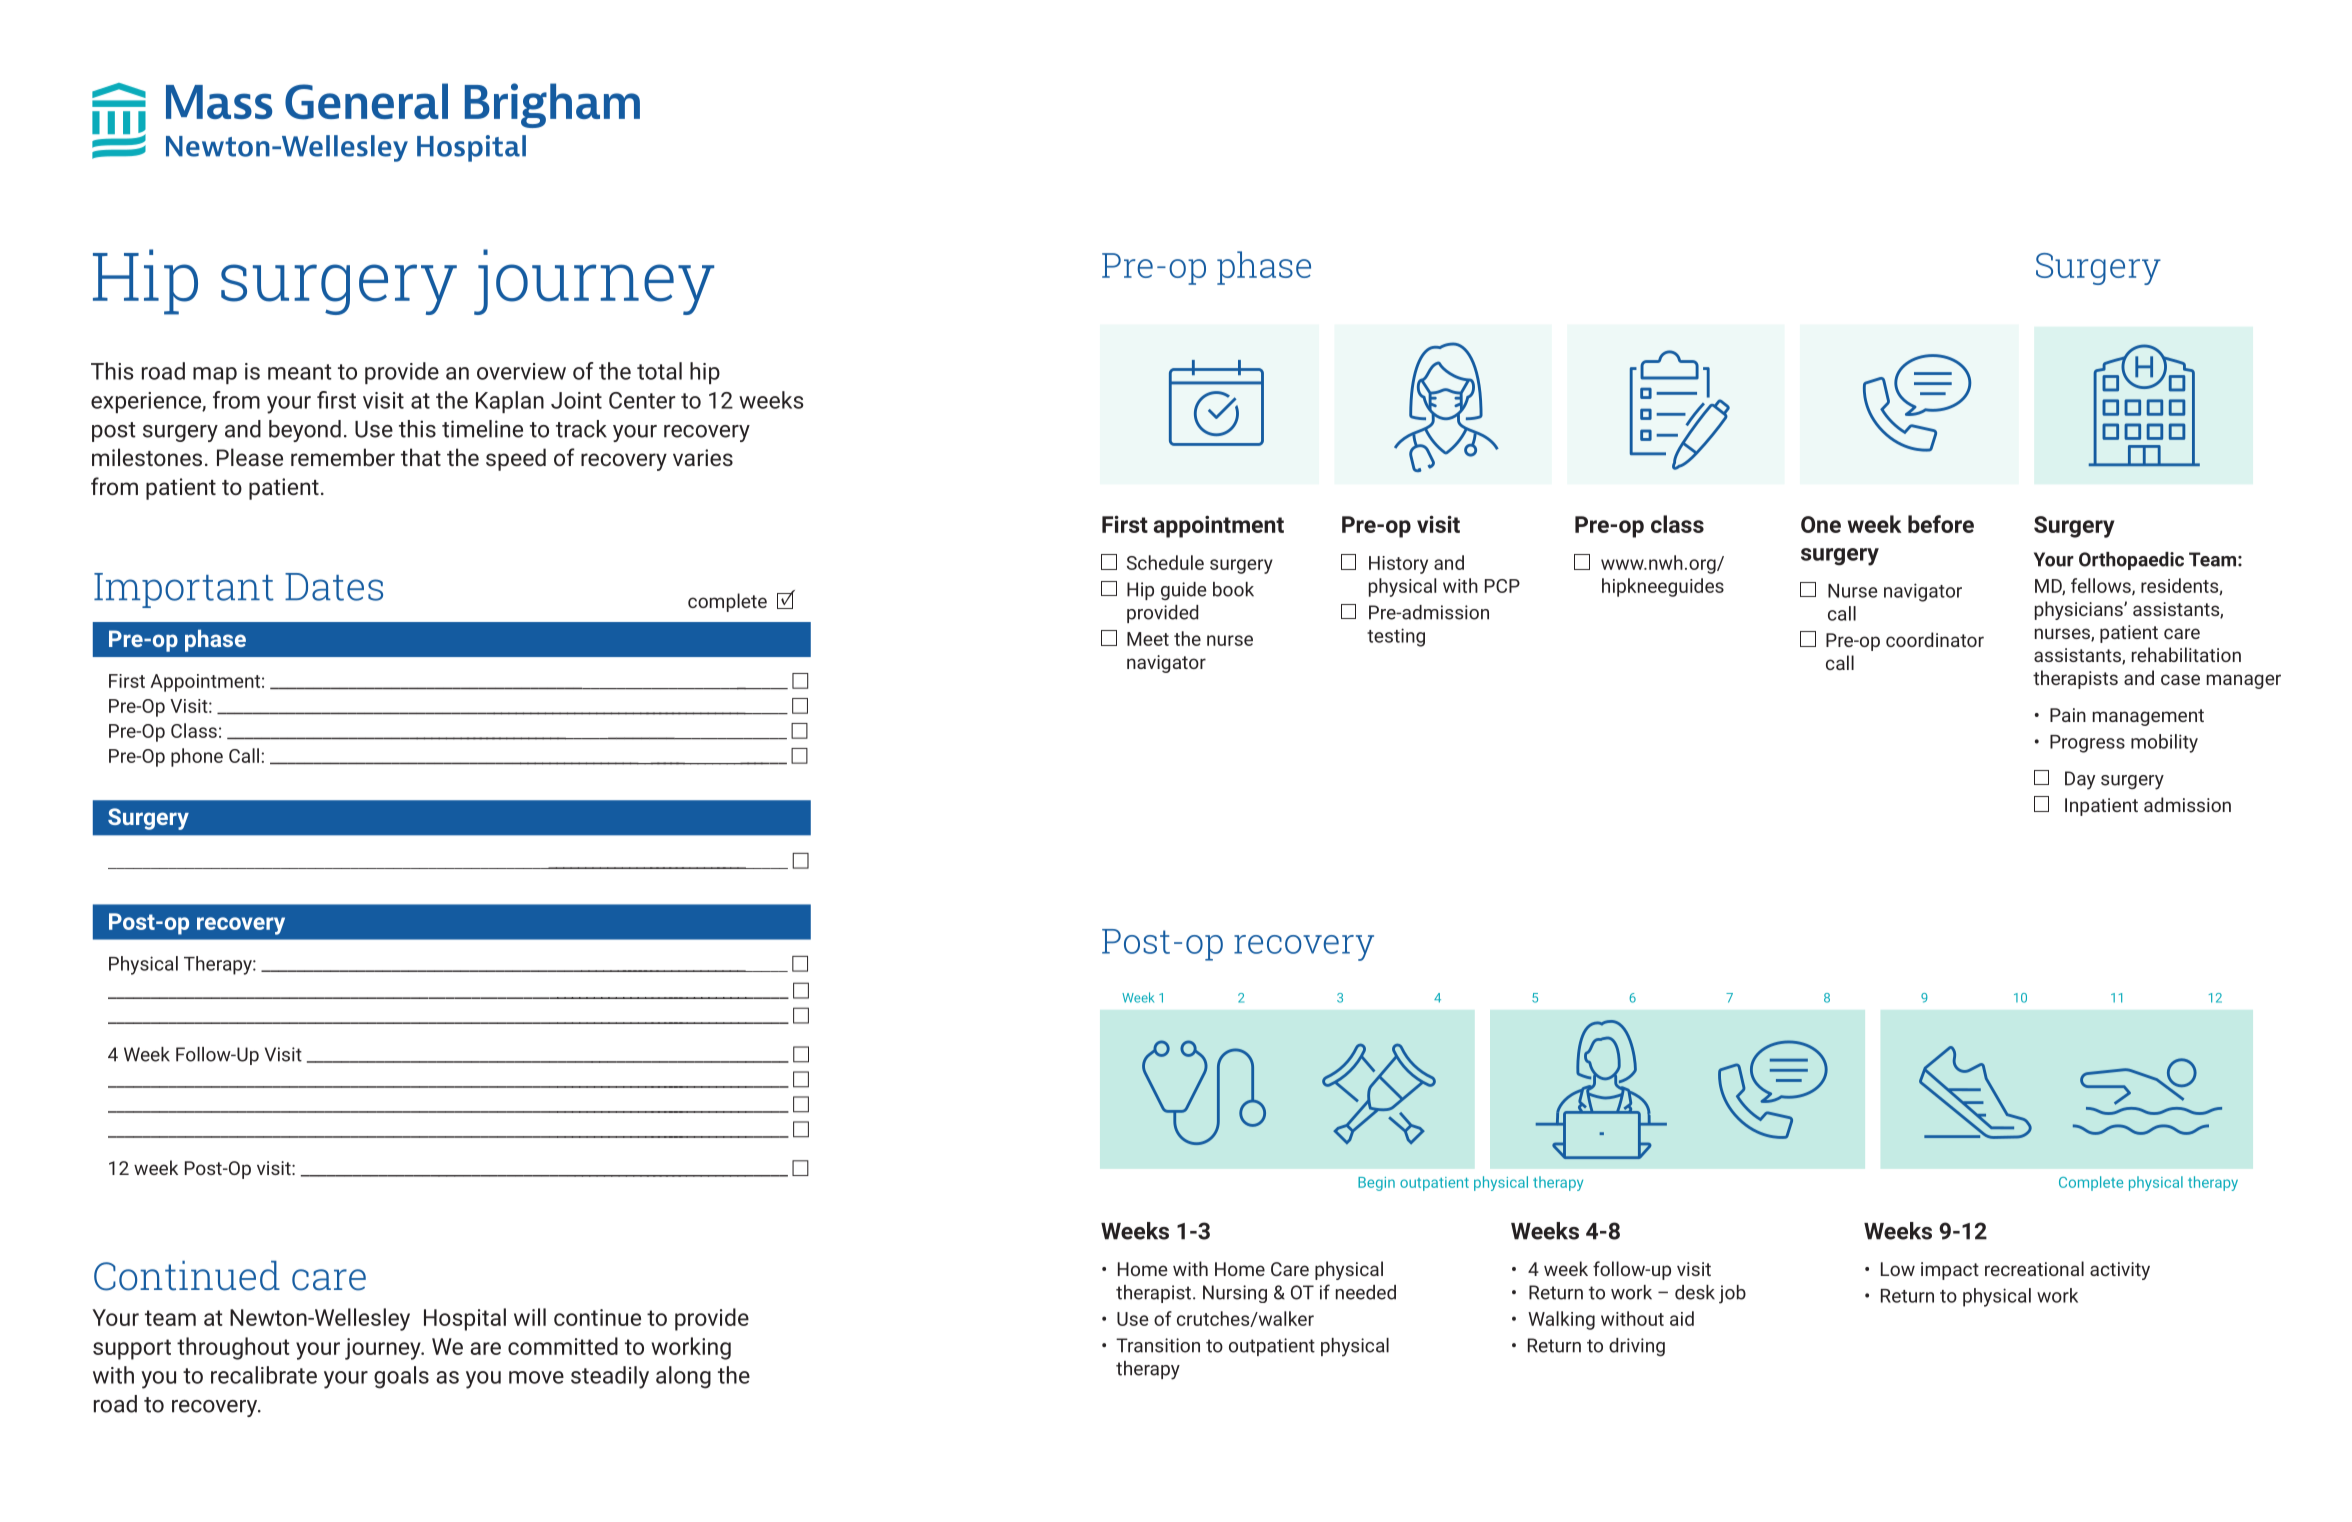 This page has width=2352, height=1522. Describe the element at coordinates (1941, 524) in the page. I see `before` at that location.
